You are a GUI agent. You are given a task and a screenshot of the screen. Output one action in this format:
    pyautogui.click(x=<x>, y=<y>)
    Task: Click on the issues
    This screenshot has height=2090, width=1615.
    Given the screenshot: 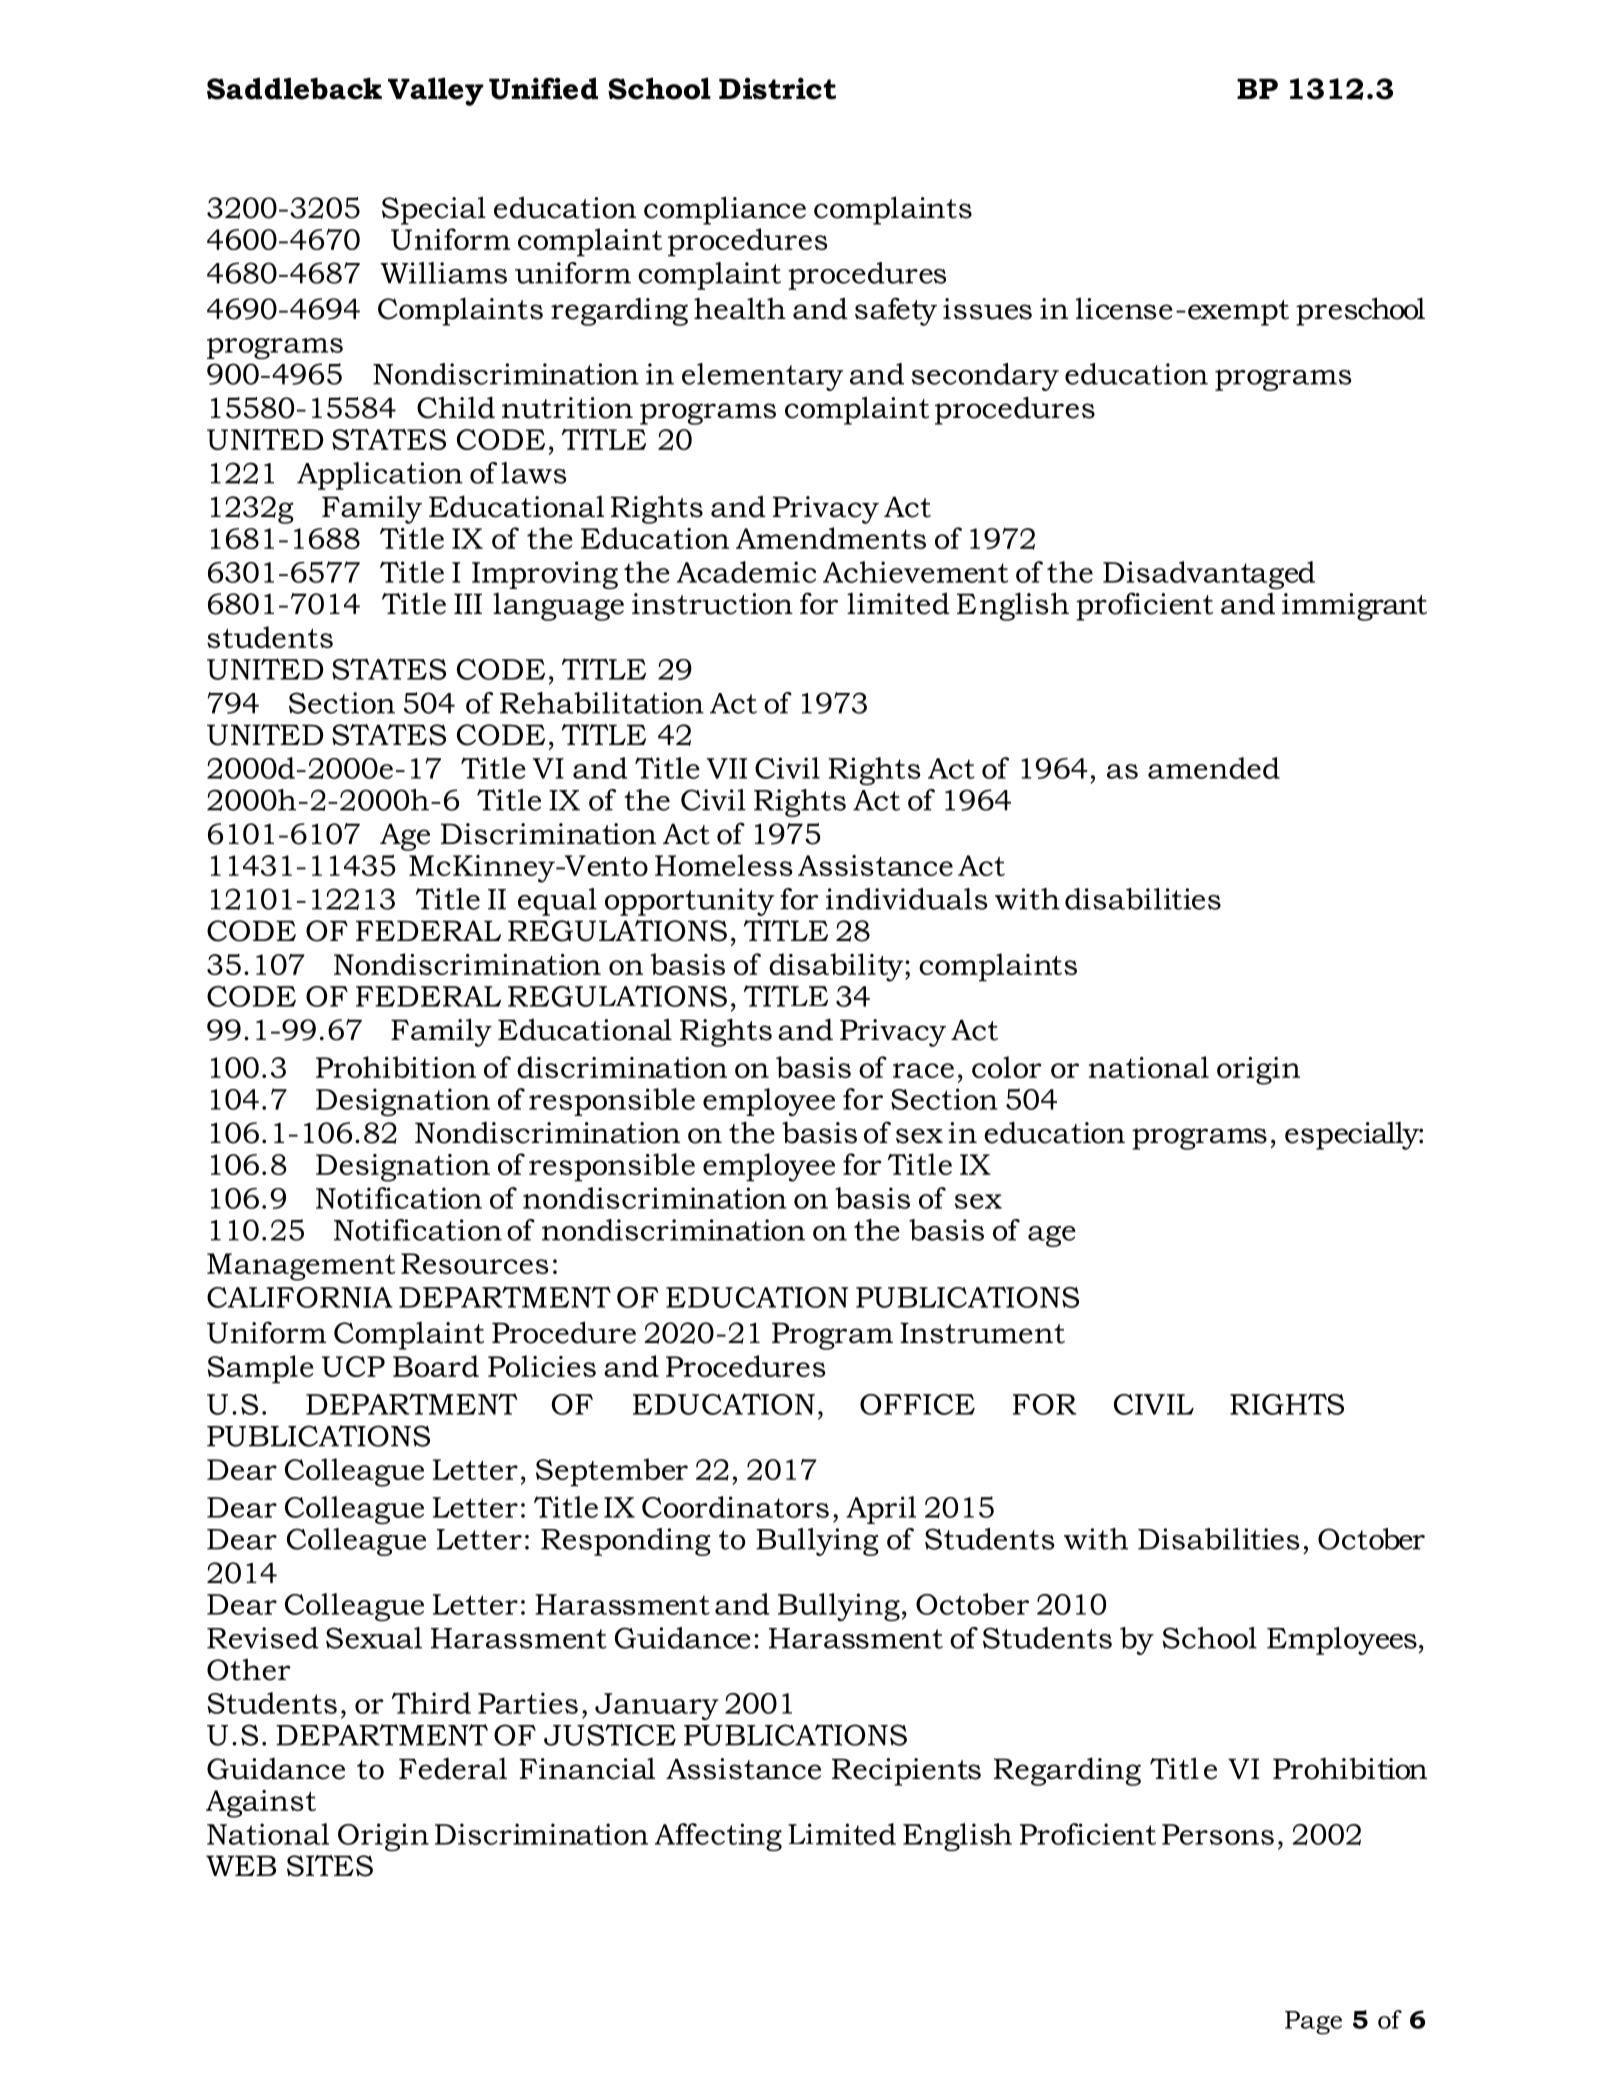 What is the action you would take?
    pyautogui.click(x=987, y=309)
